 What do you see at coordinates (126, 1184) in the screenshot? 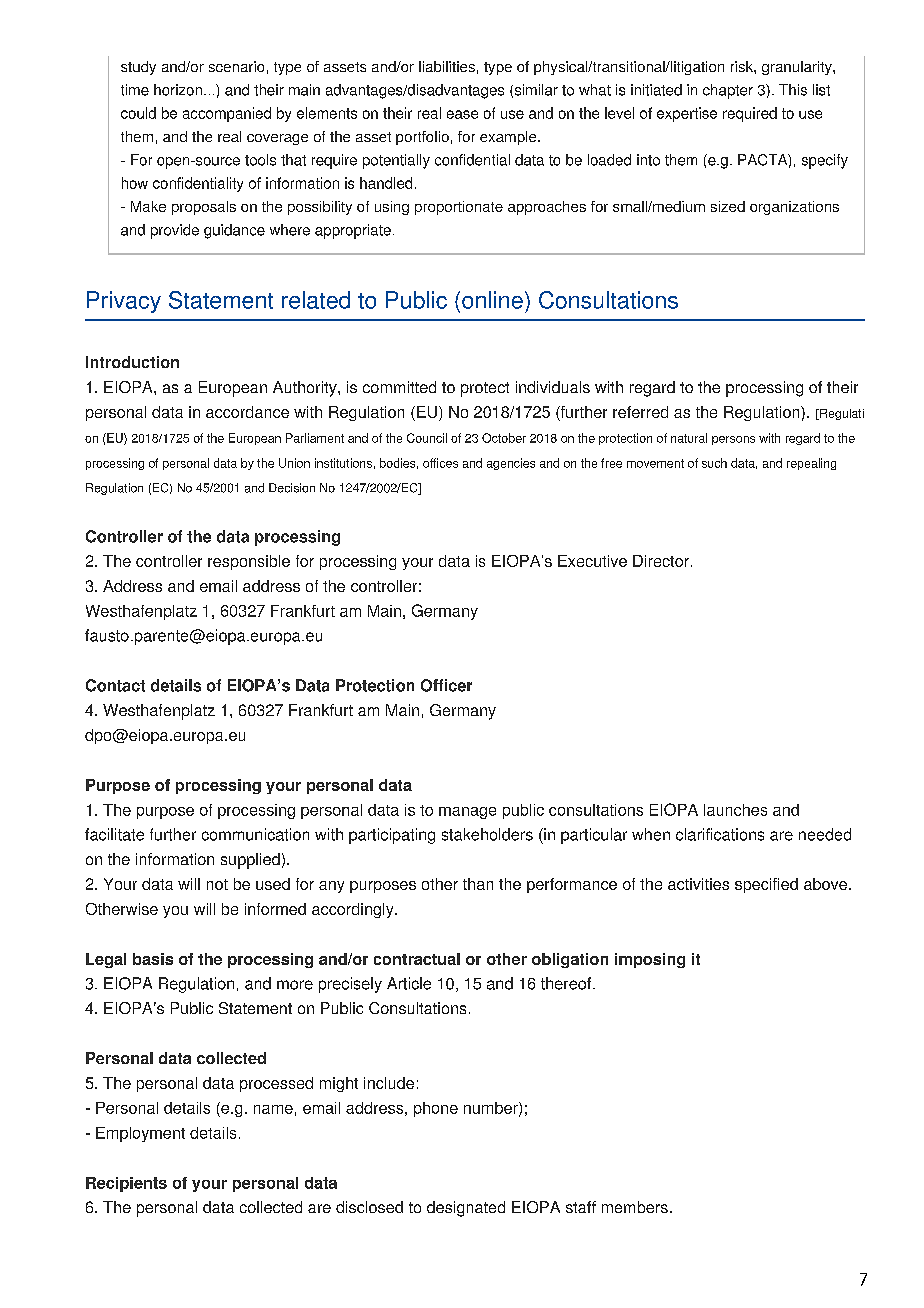
I see `Recipients` at bounding box center [126, 1184].
